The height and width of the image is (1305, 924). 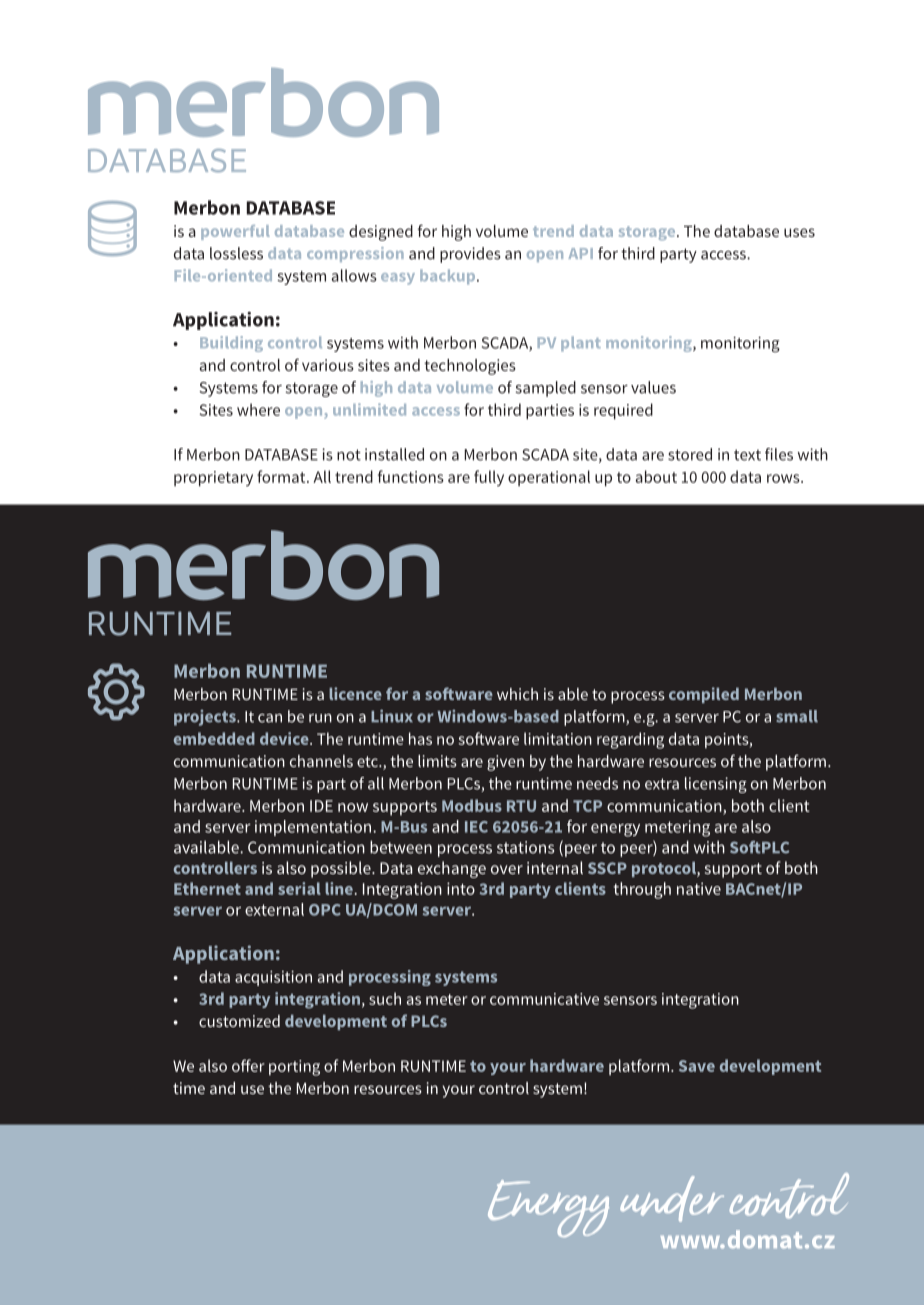 What do you see at coordinates (270, 718) in the image?
I see `can` at bounding box center [270, 718].
